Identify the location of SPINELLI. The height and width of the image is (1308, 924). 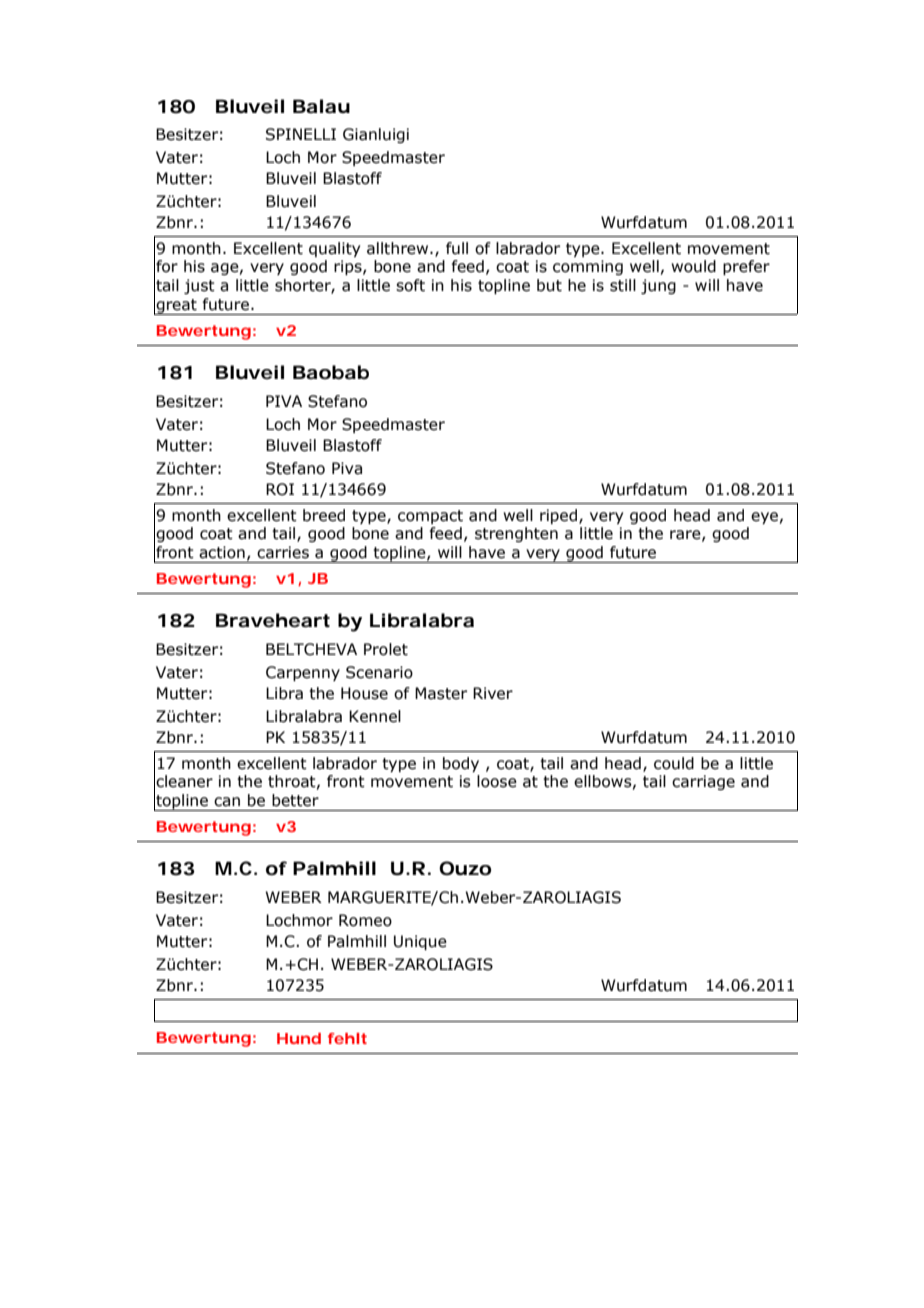
(301, 134).
